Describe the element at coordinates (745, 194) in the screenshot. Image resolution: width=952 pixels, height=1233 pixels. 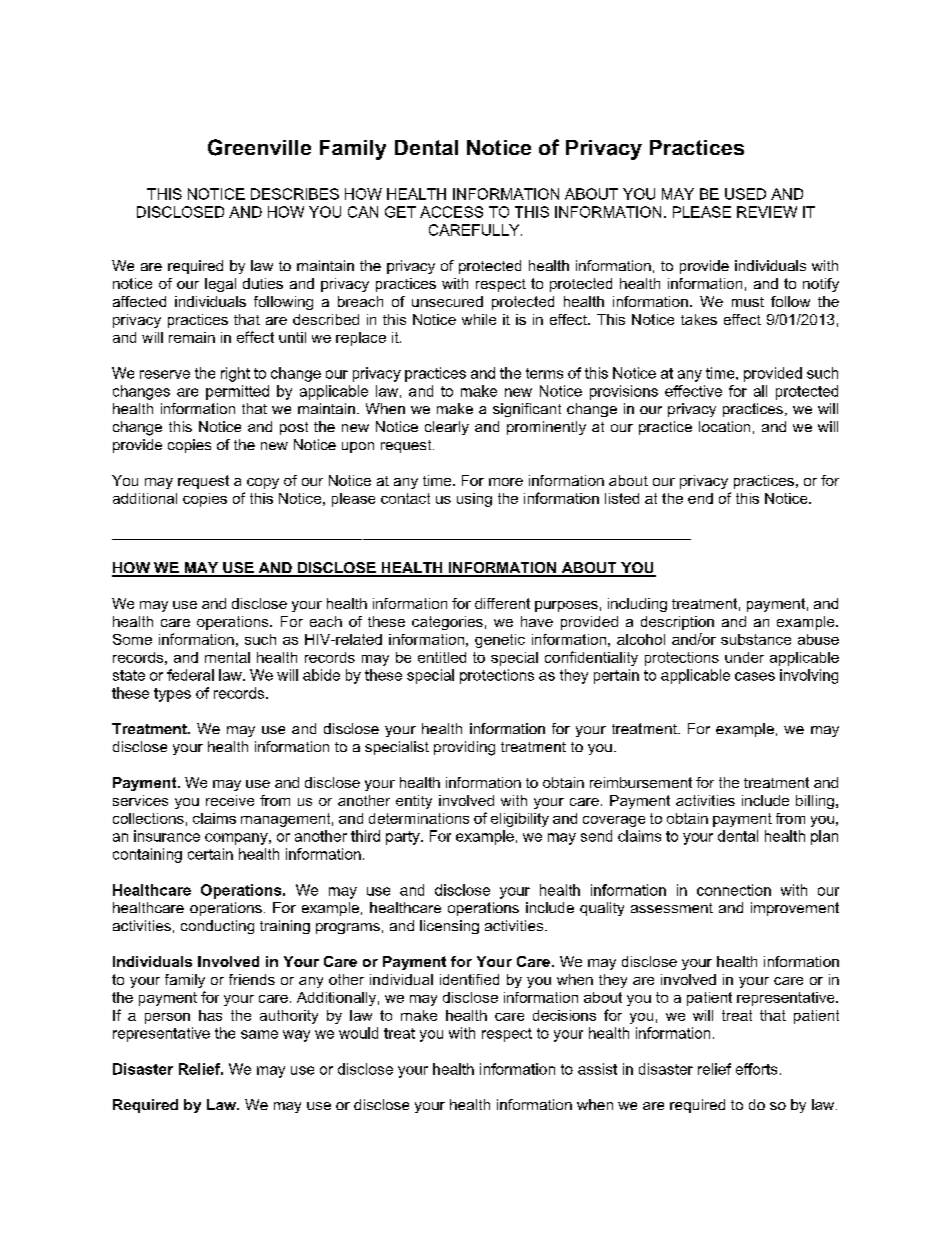
I see `USED` at that location.
